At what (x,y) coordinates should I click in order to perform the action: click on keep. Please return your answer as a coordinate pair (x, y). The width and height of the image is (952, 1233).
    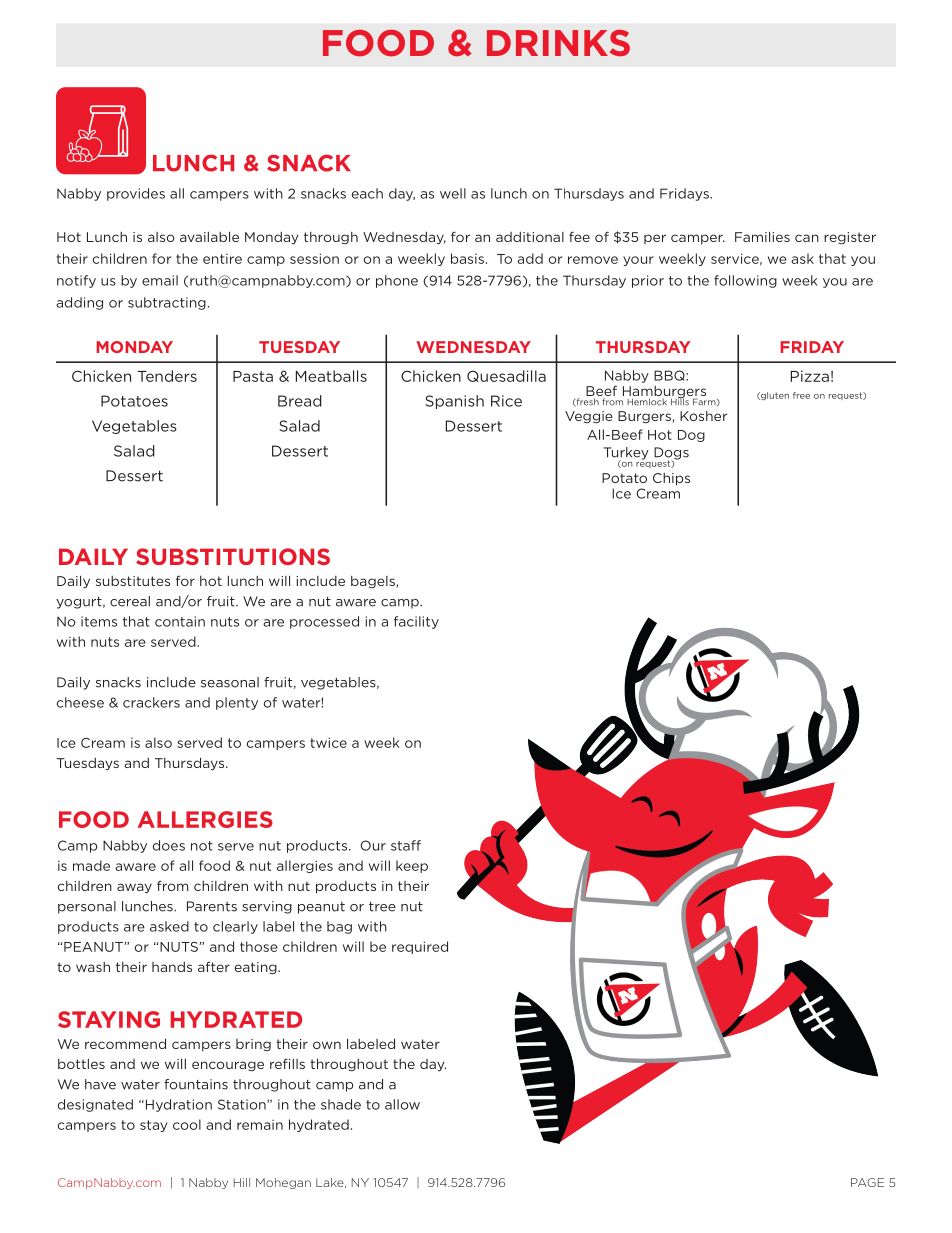
    Looking at the image, I should click on (412, 866).
